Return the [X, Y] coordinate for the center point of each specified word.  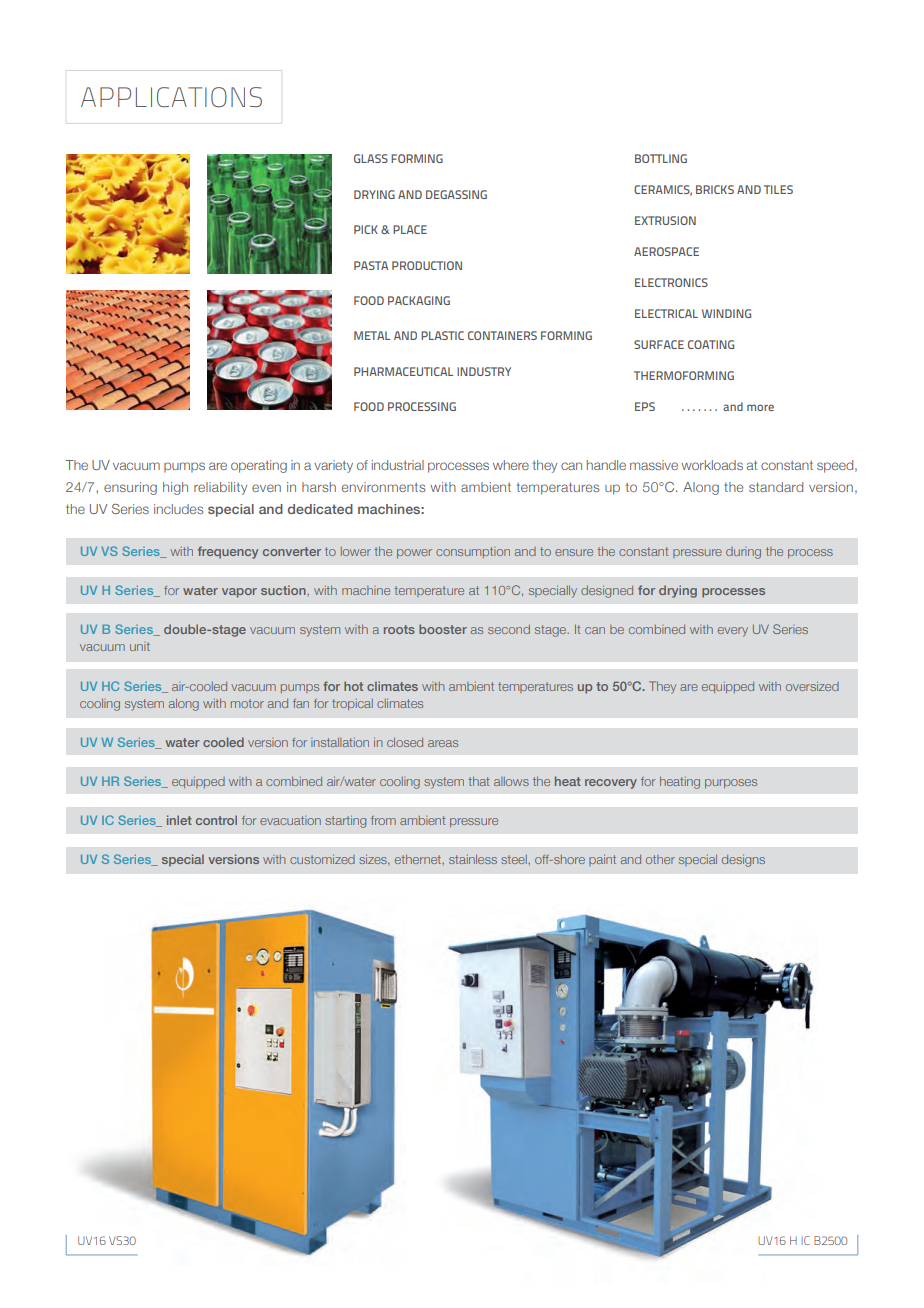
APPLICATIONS [171, 97]
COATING [711, 344]
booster [443, 629]
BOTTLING [661, 158]
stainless [473, 859]
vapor [239, 593]
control [216, 820]
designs [743, 861]
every [733, 632]
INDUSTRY [484, 371]
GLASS [371, 158]
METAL [372, 335]
